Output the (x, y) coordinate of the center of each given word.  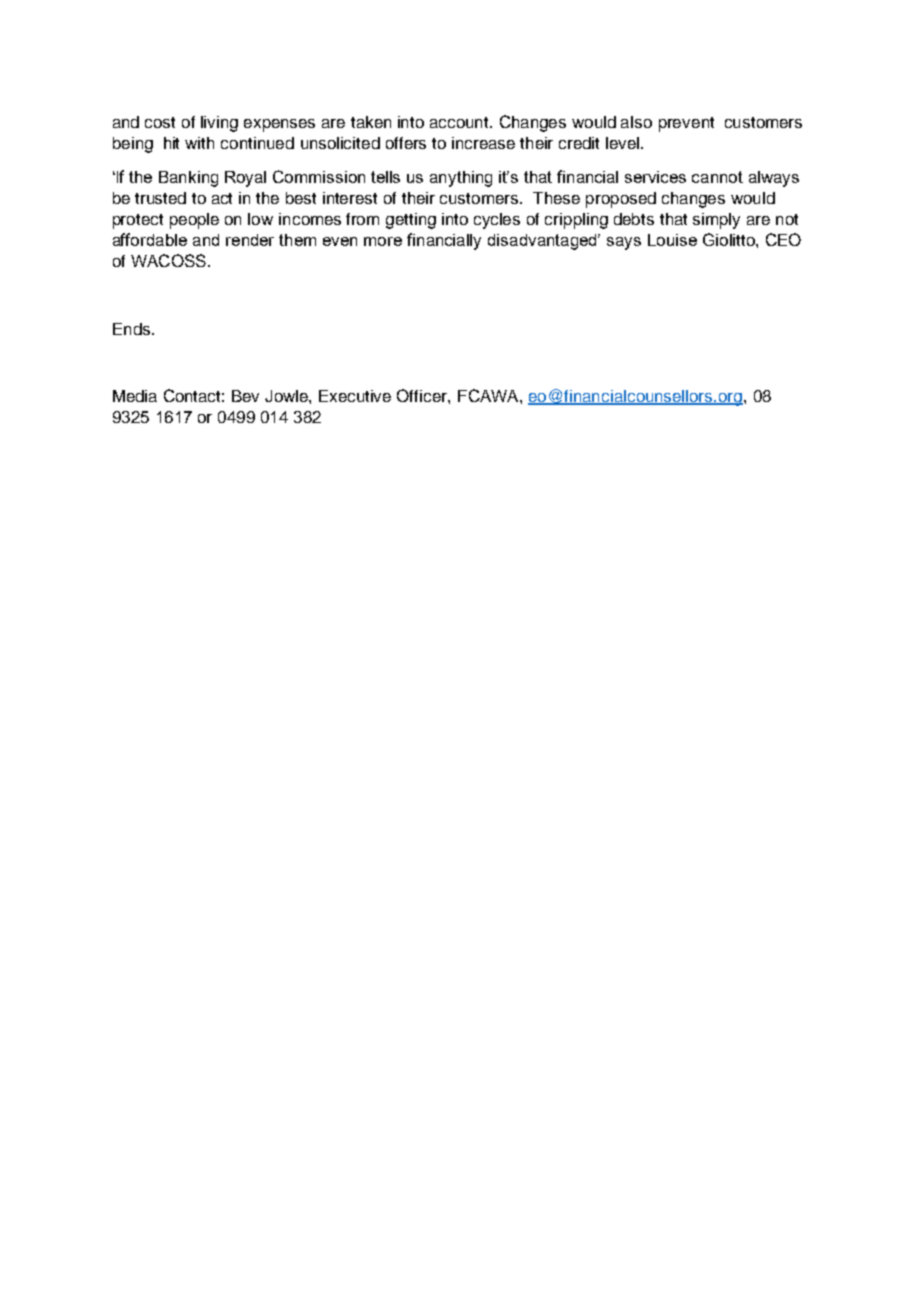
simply (716, 221)
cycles (497, 221)
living (219, 124)
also (636, 122)
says (624, 243)
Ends (131, 329)
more (383, 241)
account (461, 122)
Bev (245, 396)
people (194, 221)
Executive (355, 396)
